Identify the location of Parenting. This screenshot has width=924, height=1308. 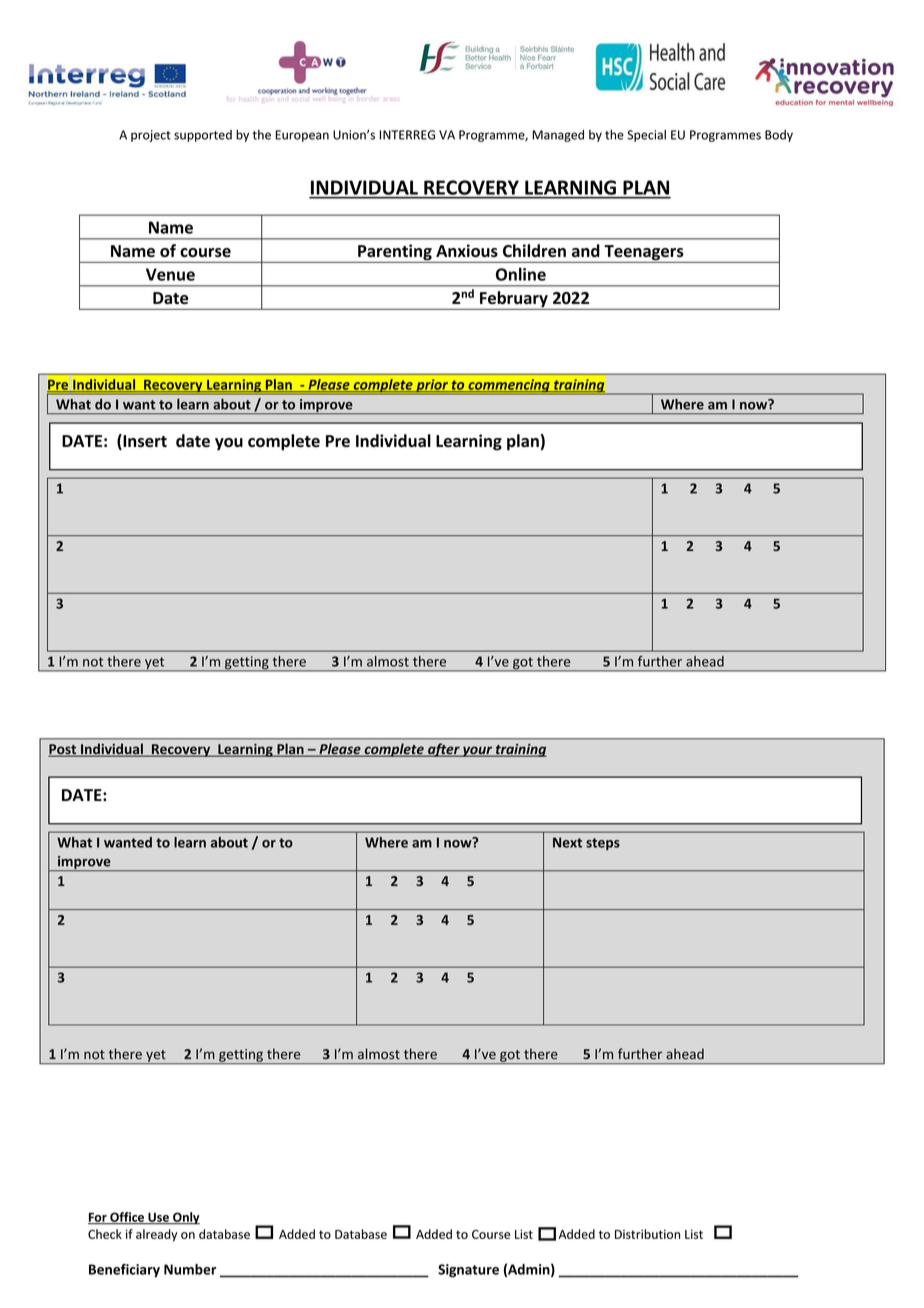
(395, 253).
